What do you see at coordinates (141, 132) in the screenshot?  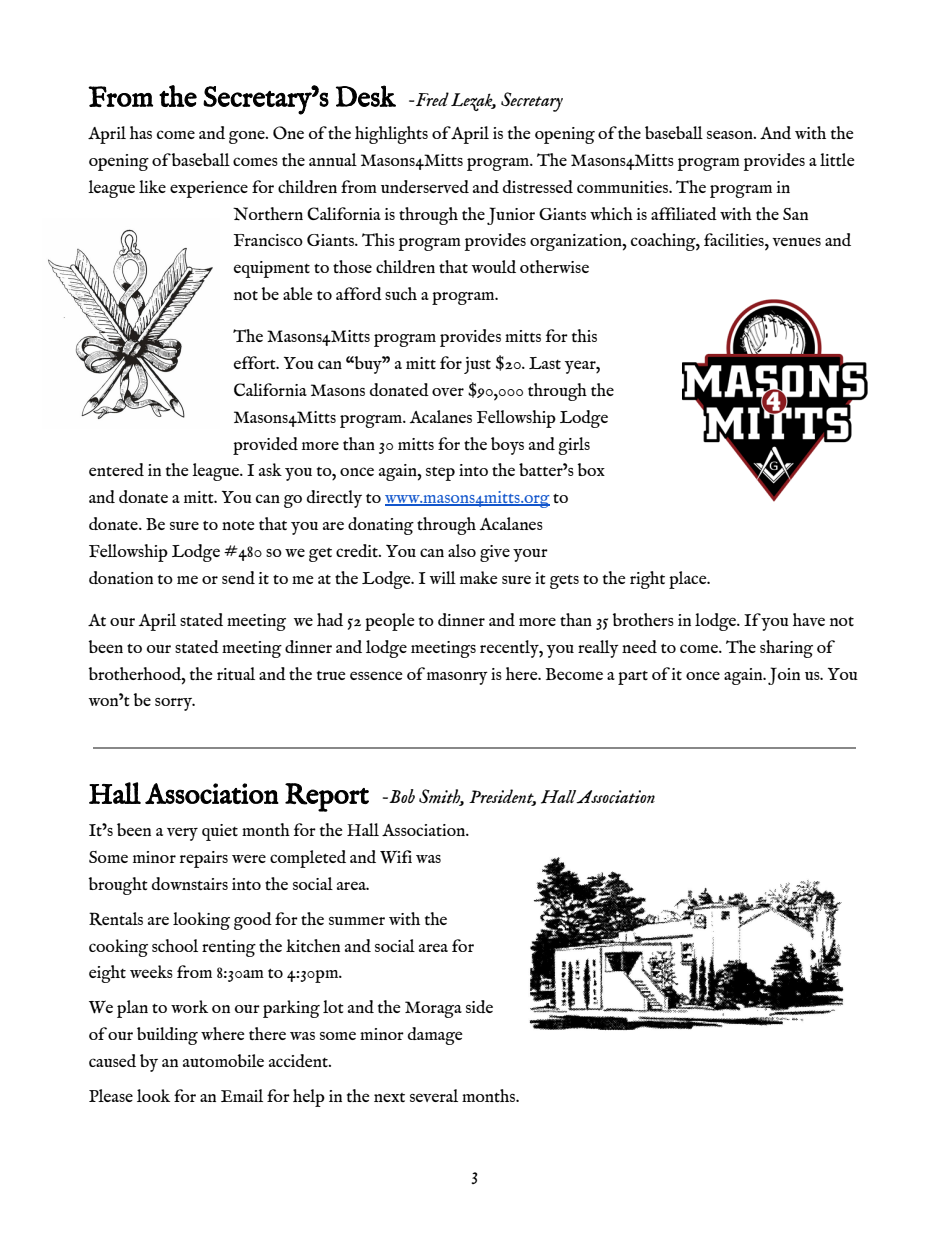 I see `has` at bounding box center [141, 132].
